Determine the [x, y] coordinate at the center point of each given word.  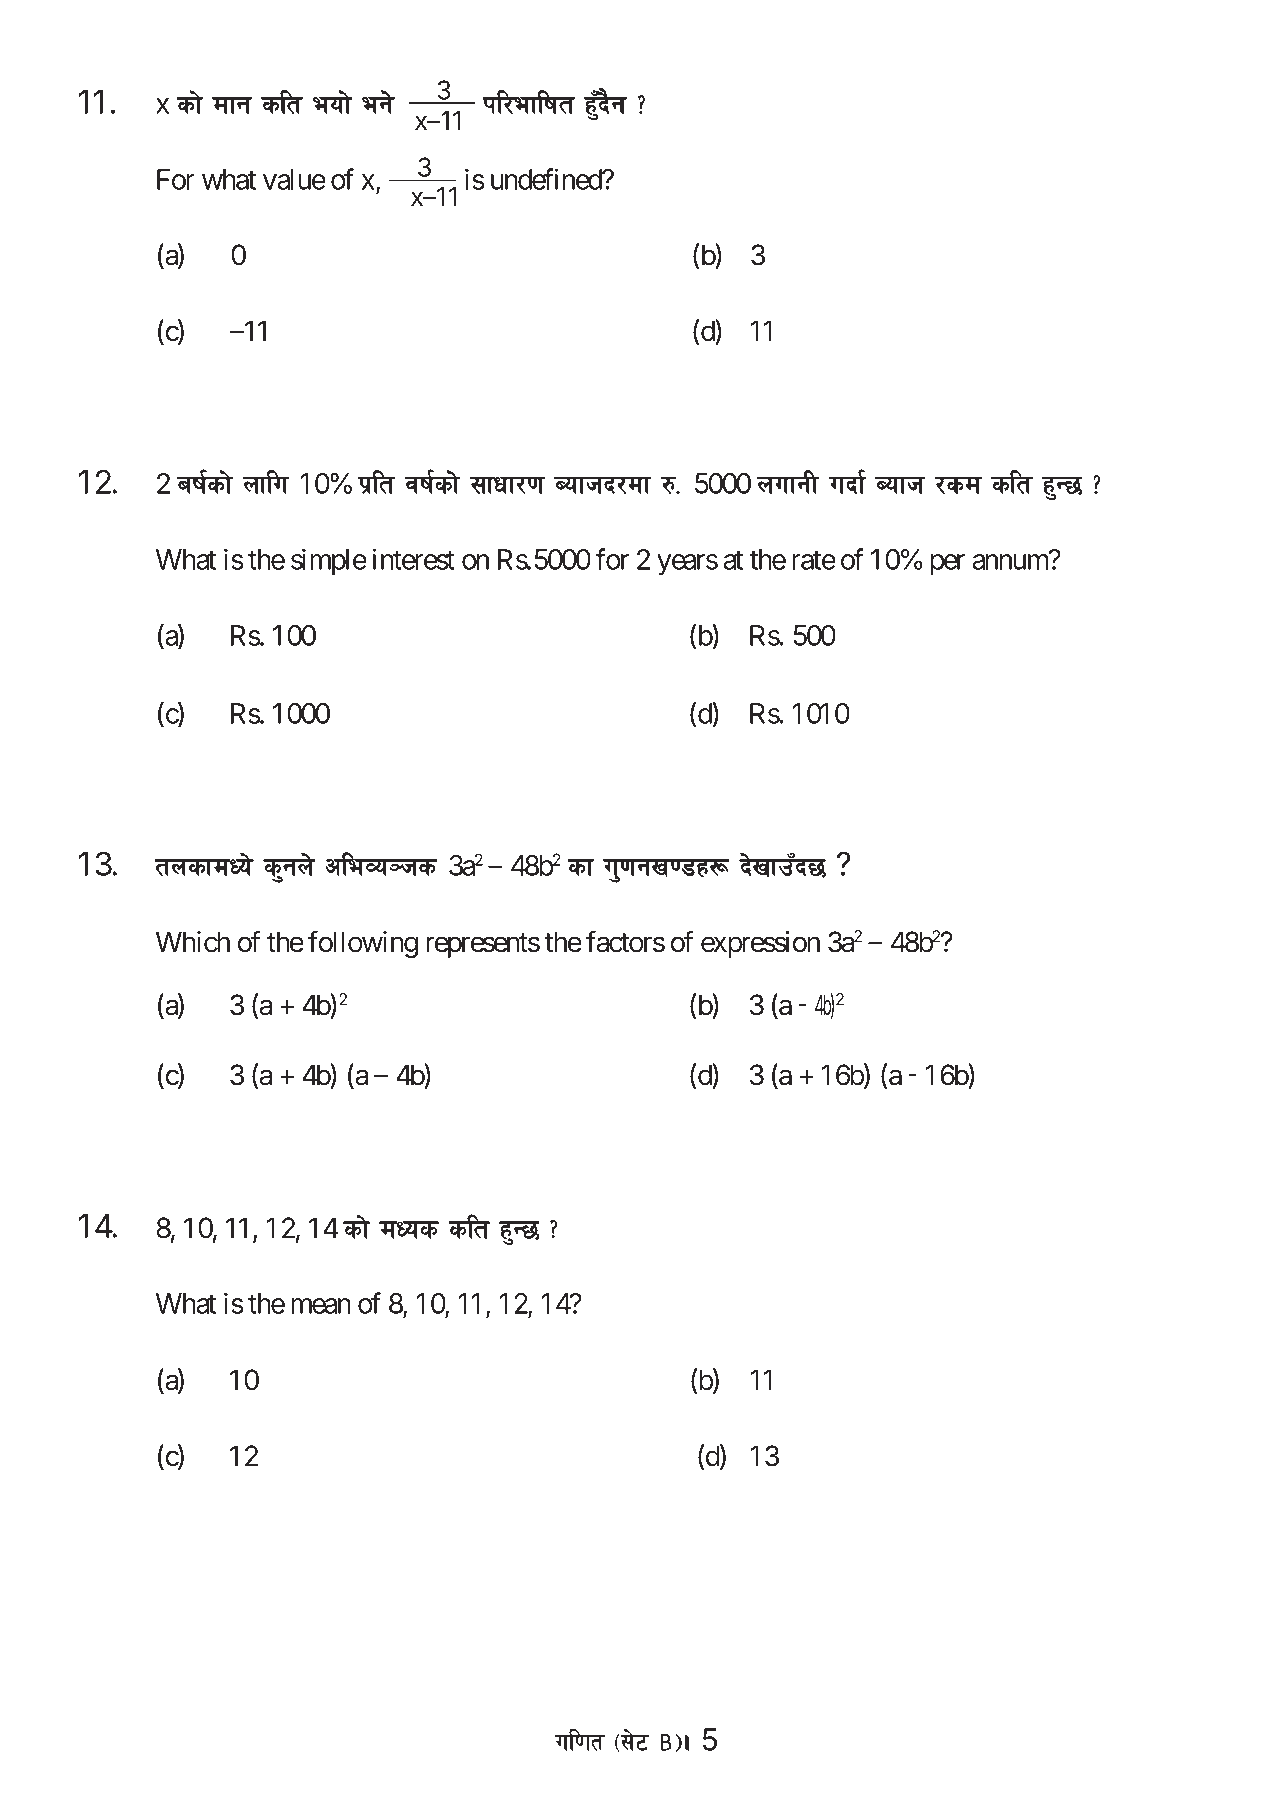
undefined [547, 179]
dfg [232, 106]
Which [193, 942]
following [363, 944]
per [947, 565]
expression [760, 944]
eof [332, 105]
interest [414, 559]
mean [321, 1306]
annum [1010, 562]
